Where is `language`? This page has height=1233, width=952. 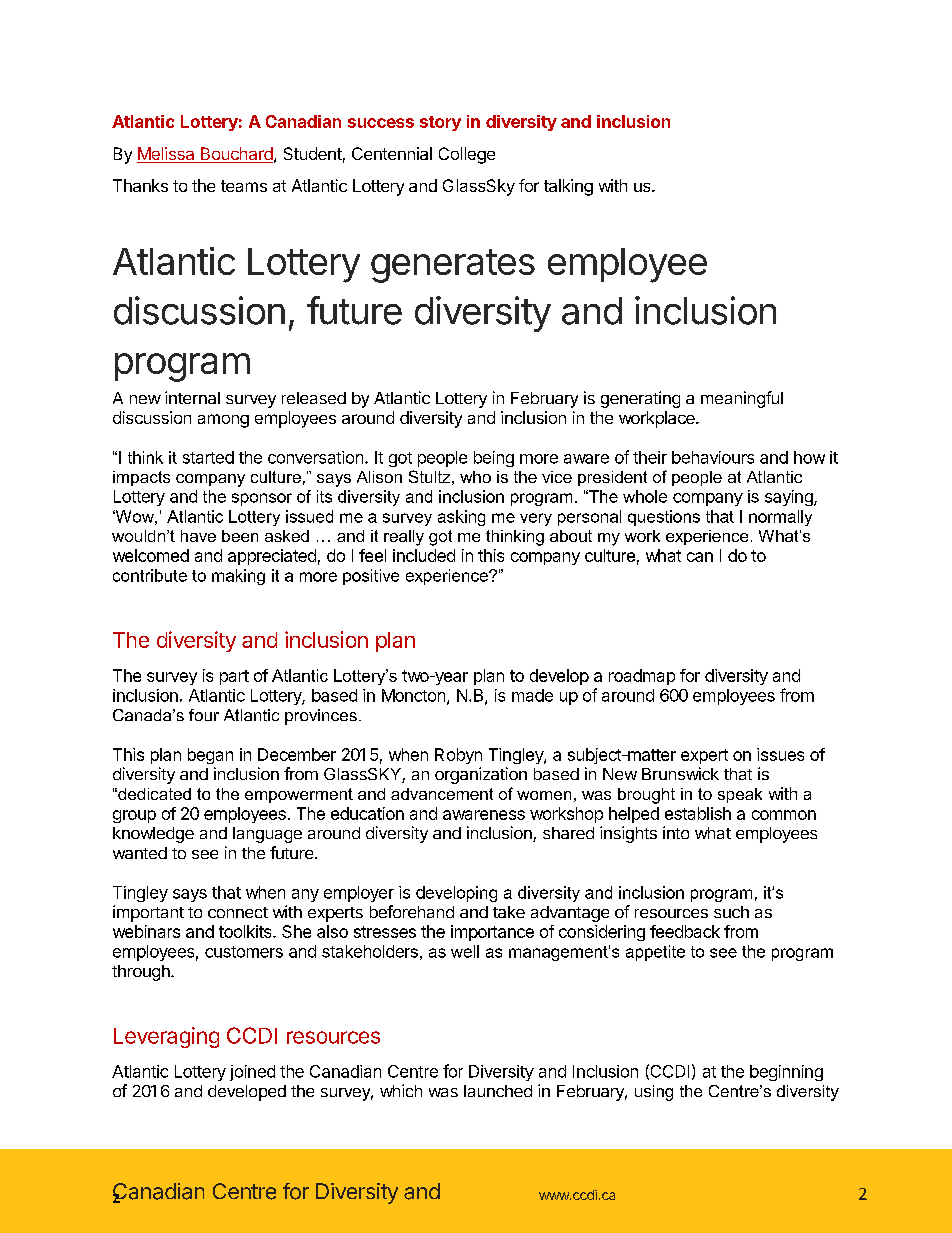
language is located at coordinates (267, 835).
